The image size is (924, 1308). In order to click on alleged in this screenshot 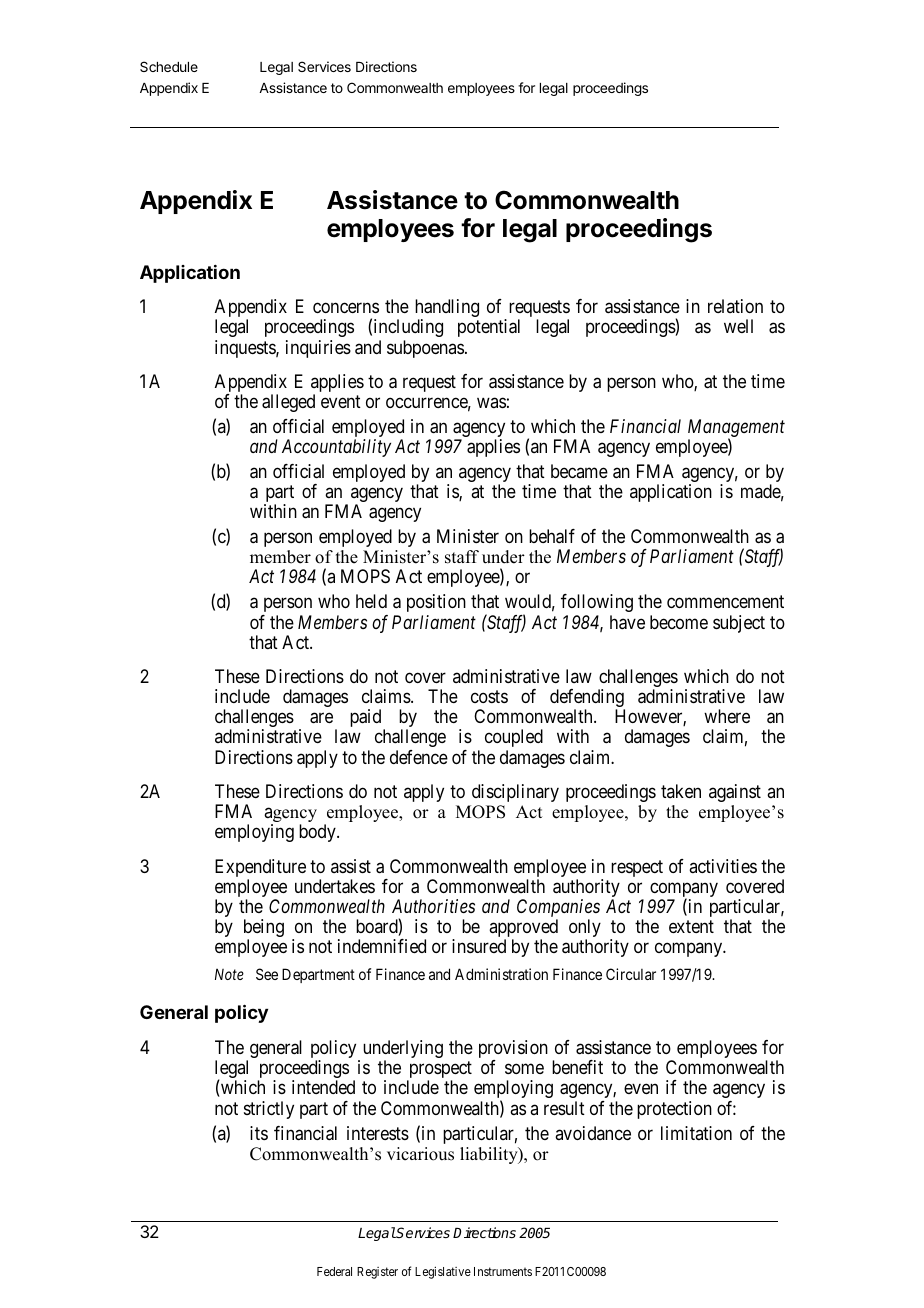, I will do `click(288, 403)`.
